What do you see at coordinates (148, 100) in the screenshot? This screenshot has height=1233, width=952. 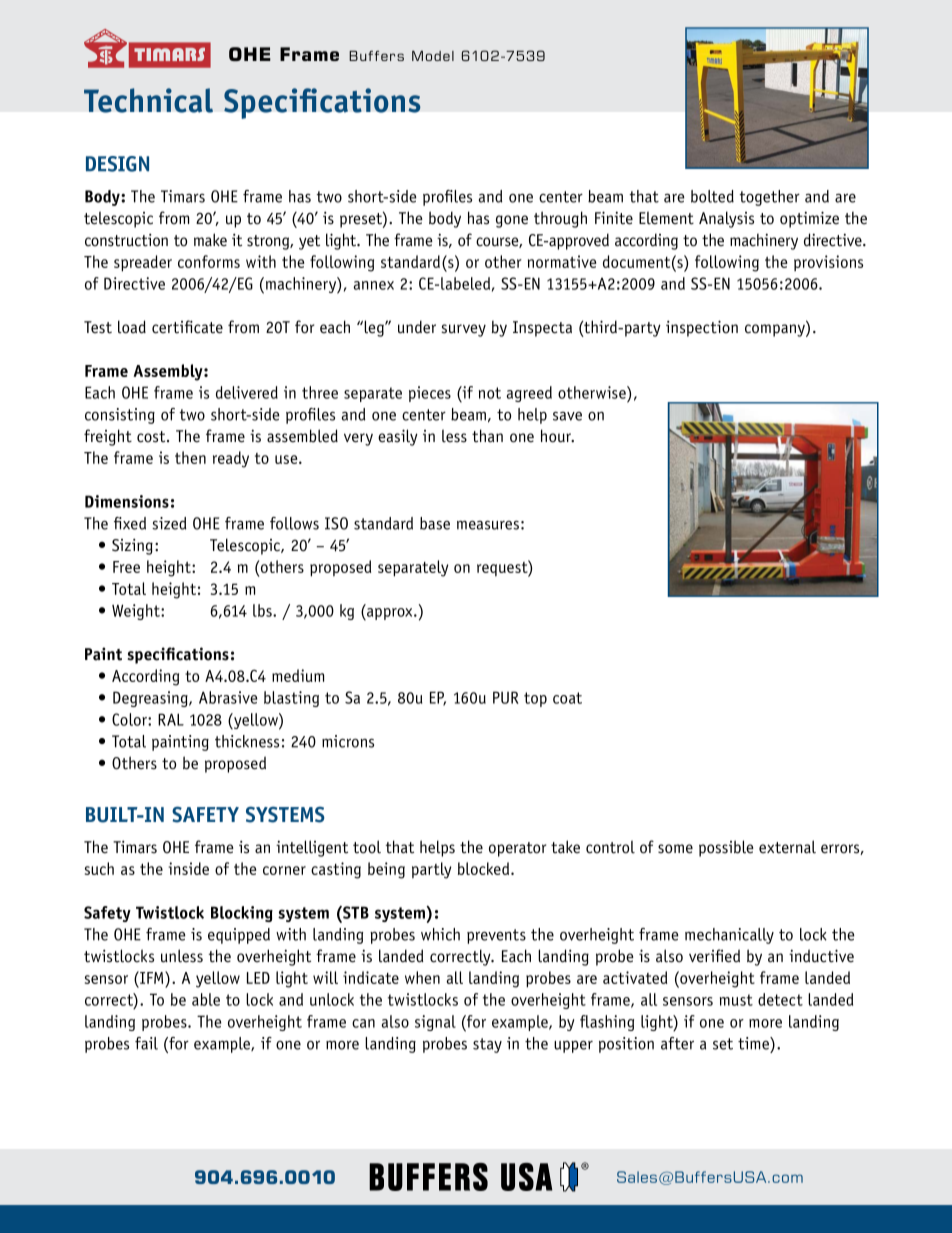 I see `Technical` at bounding box center [148, 100].
